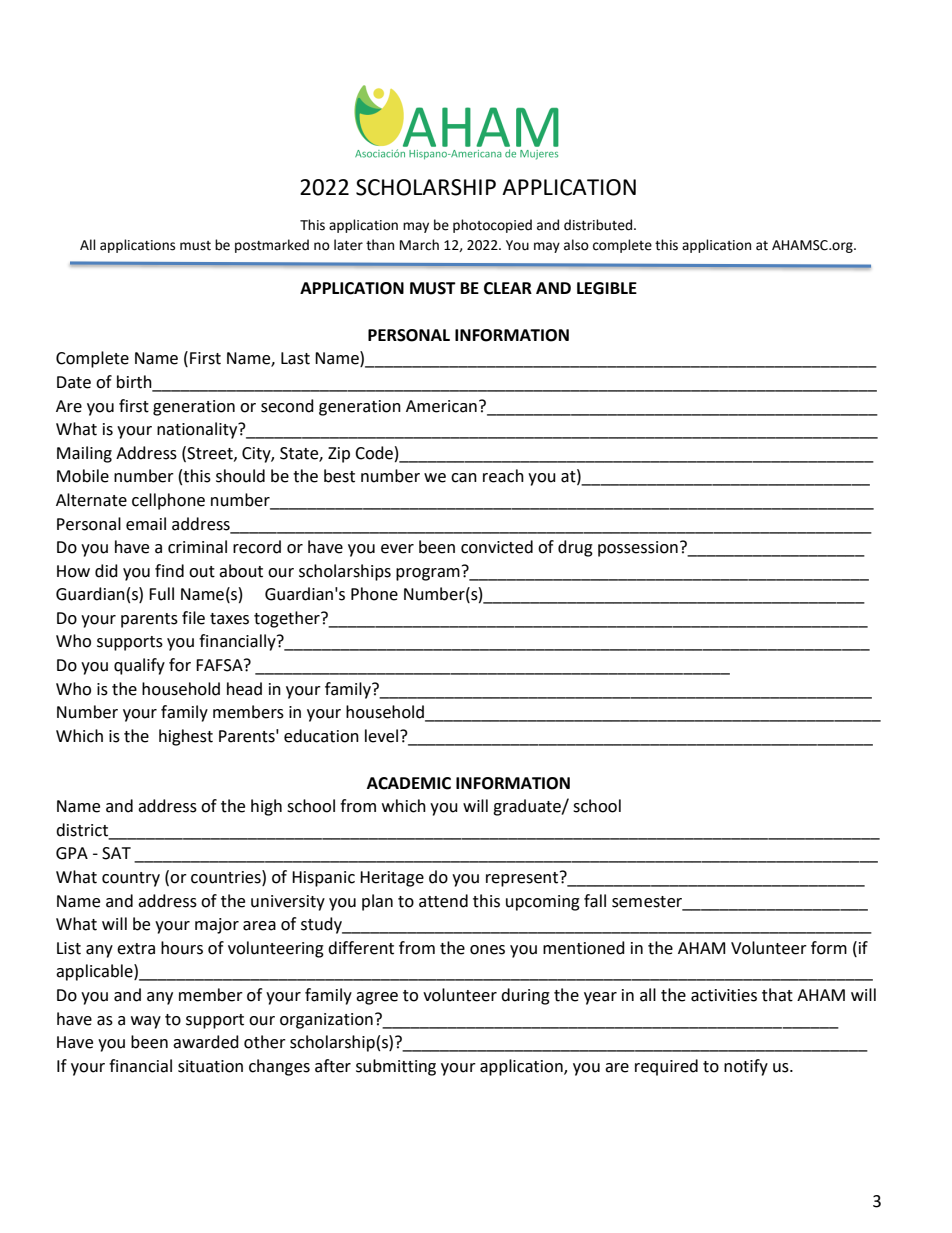 The image size is (952, 1233). What do you see at coordinates (84, 454) in the screenshot?
I see `Mailing` at bounding box center [84, 454].
